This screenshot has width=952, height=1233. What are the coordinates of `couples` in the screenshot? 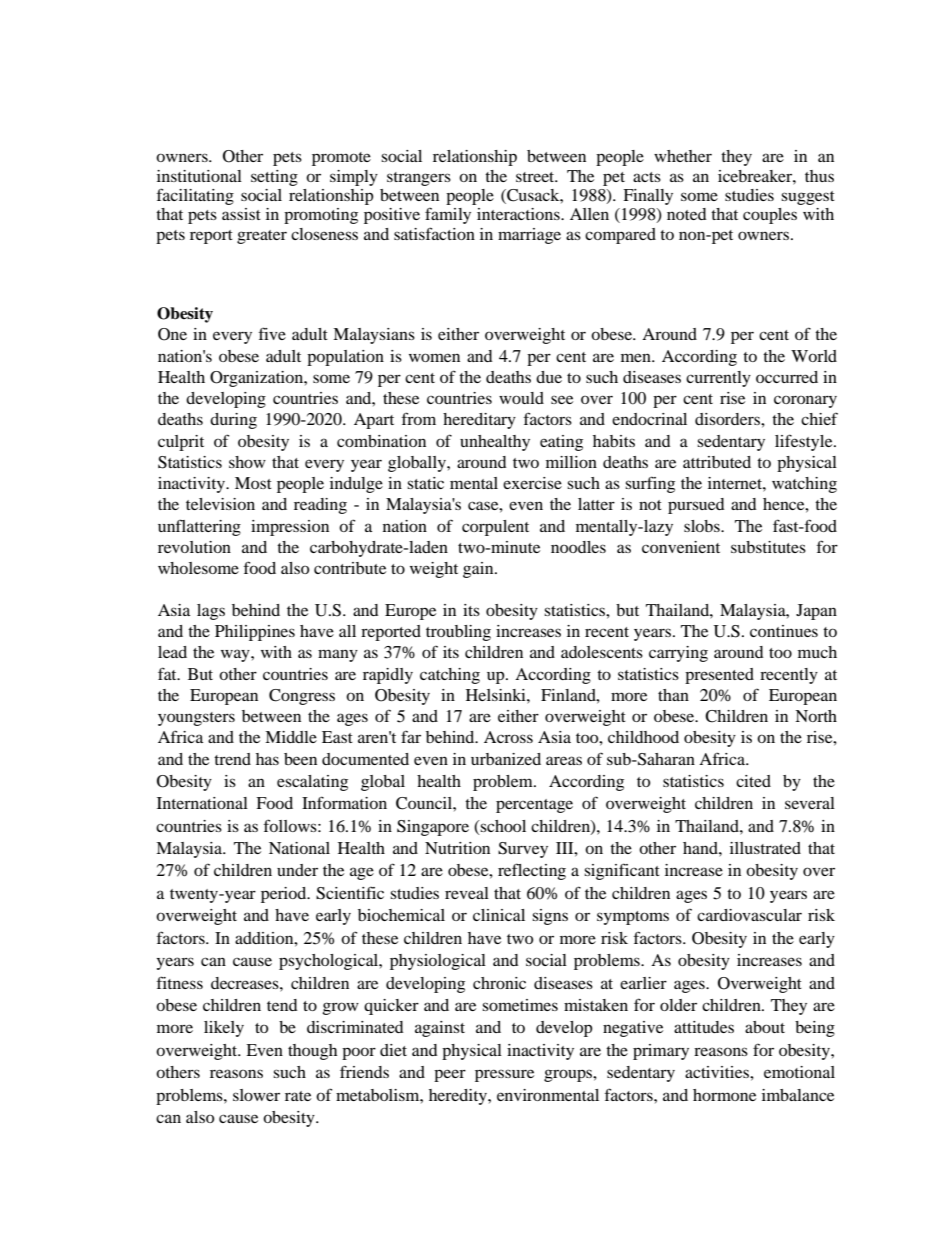 It's located at (770, 216).
